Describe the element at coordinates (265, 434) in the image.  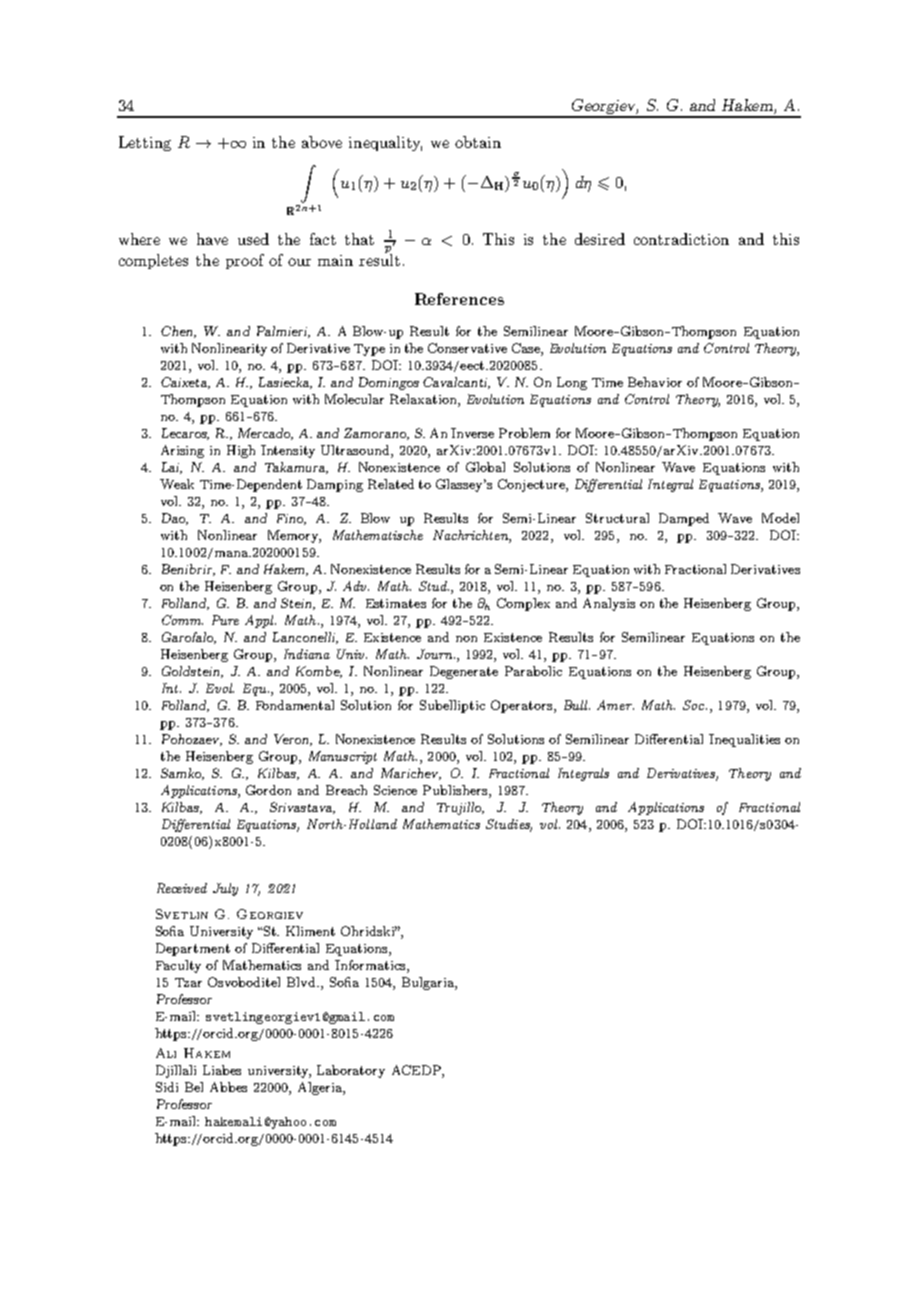
I see `Mercado` at that location.
